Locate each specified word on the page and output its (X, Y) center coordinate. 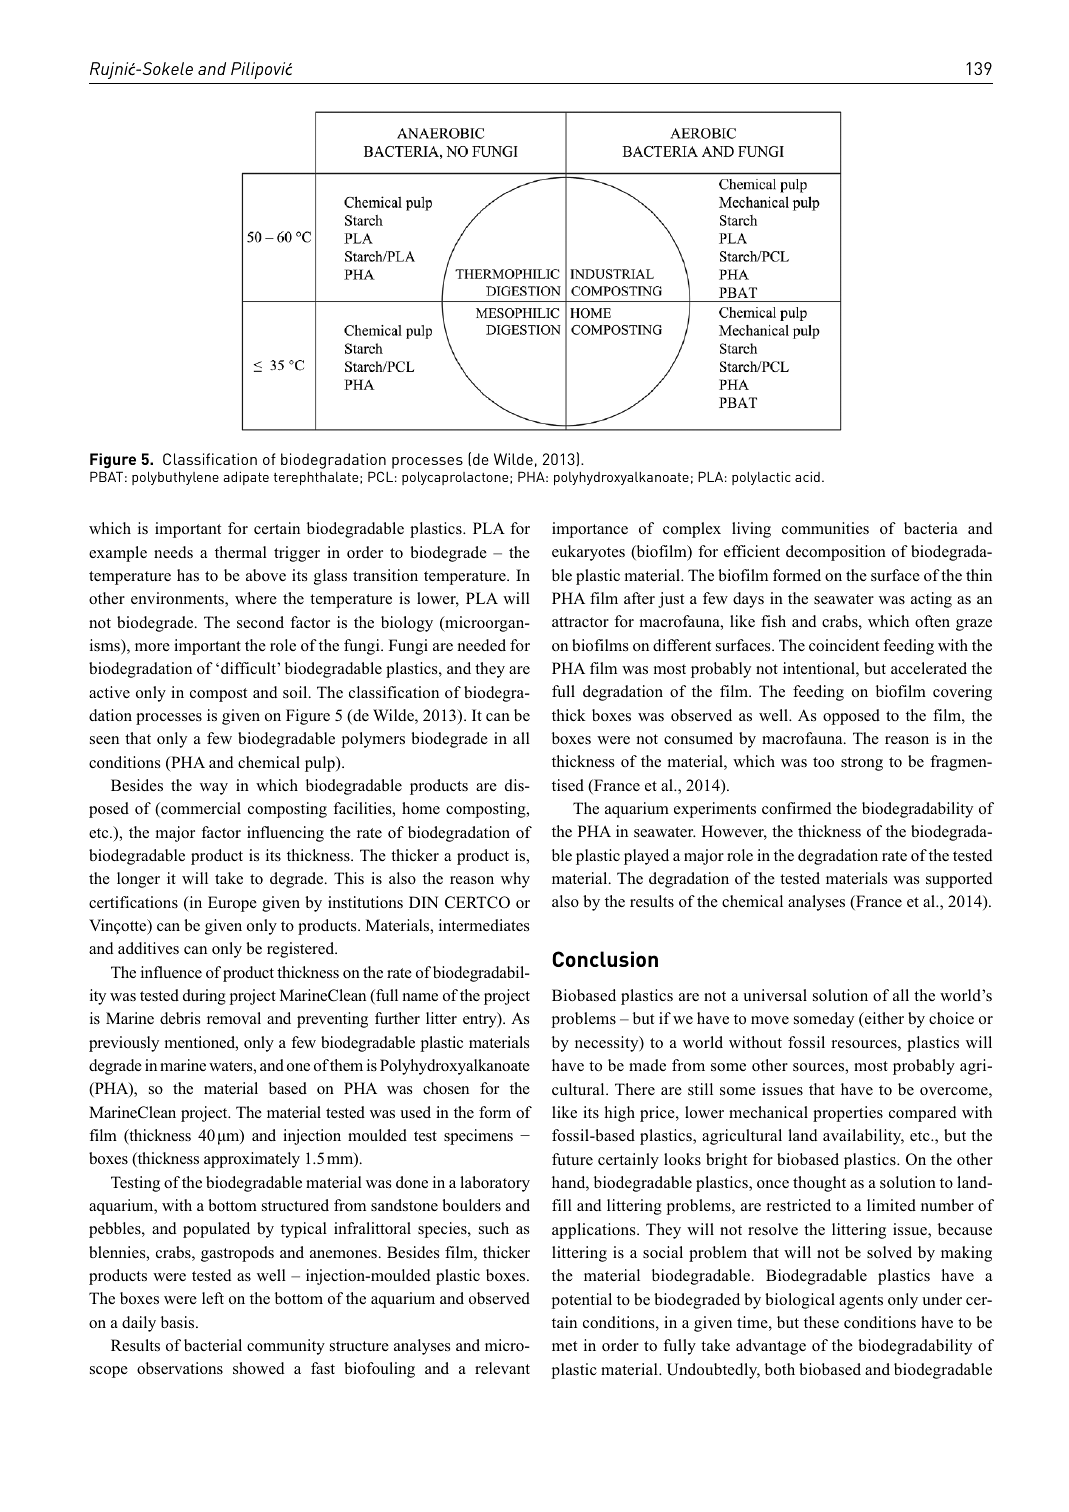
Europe (232, 904)
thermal (241, 552)
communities (825, 528)
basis (179, 1322)
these (821, 1322)
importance (590, 530)
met (564, 1346)
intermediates (484, 925)
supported (959, 880)
